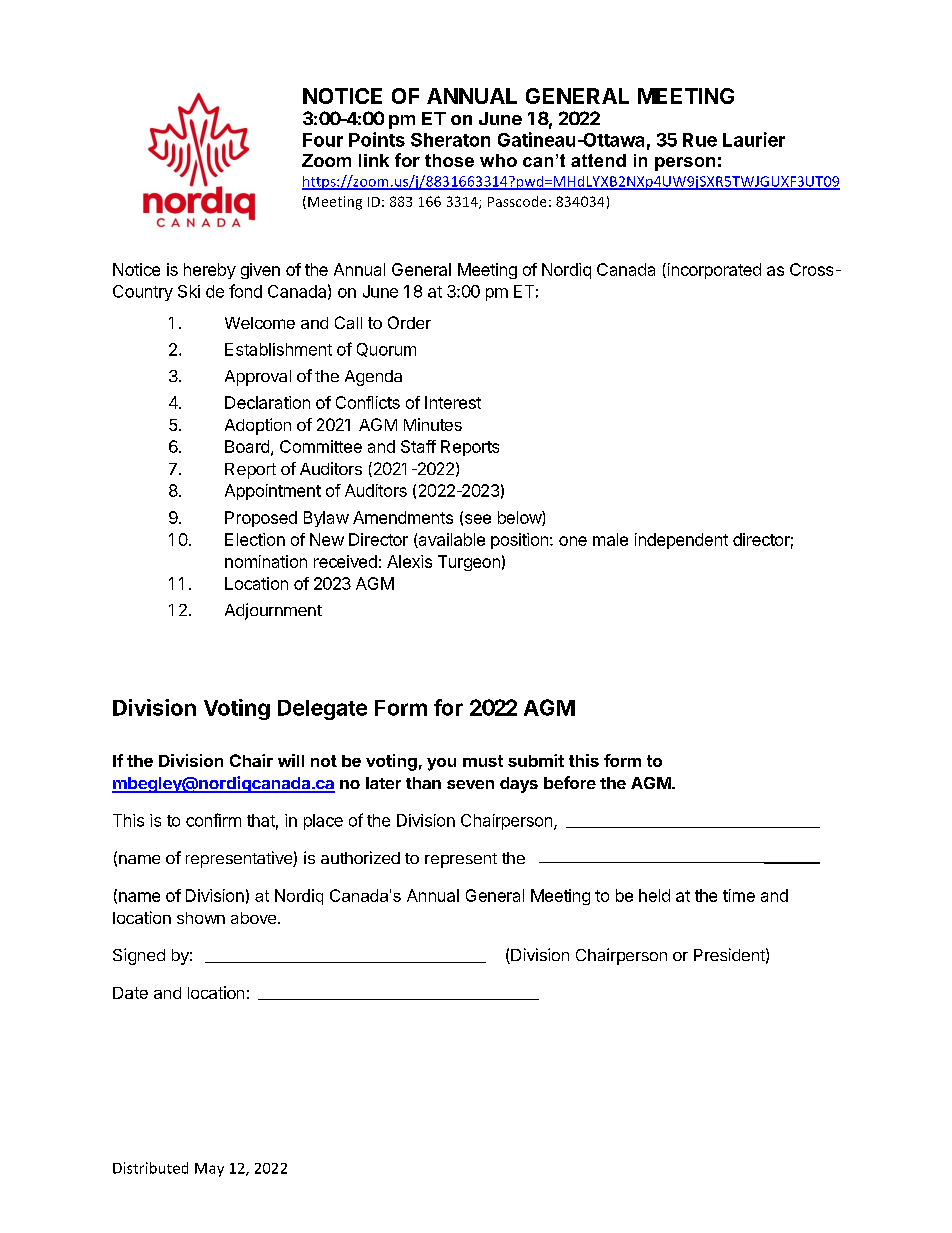 This screenshot has height=1233, width=952. I want to click on hereby, so click(210, 271).
